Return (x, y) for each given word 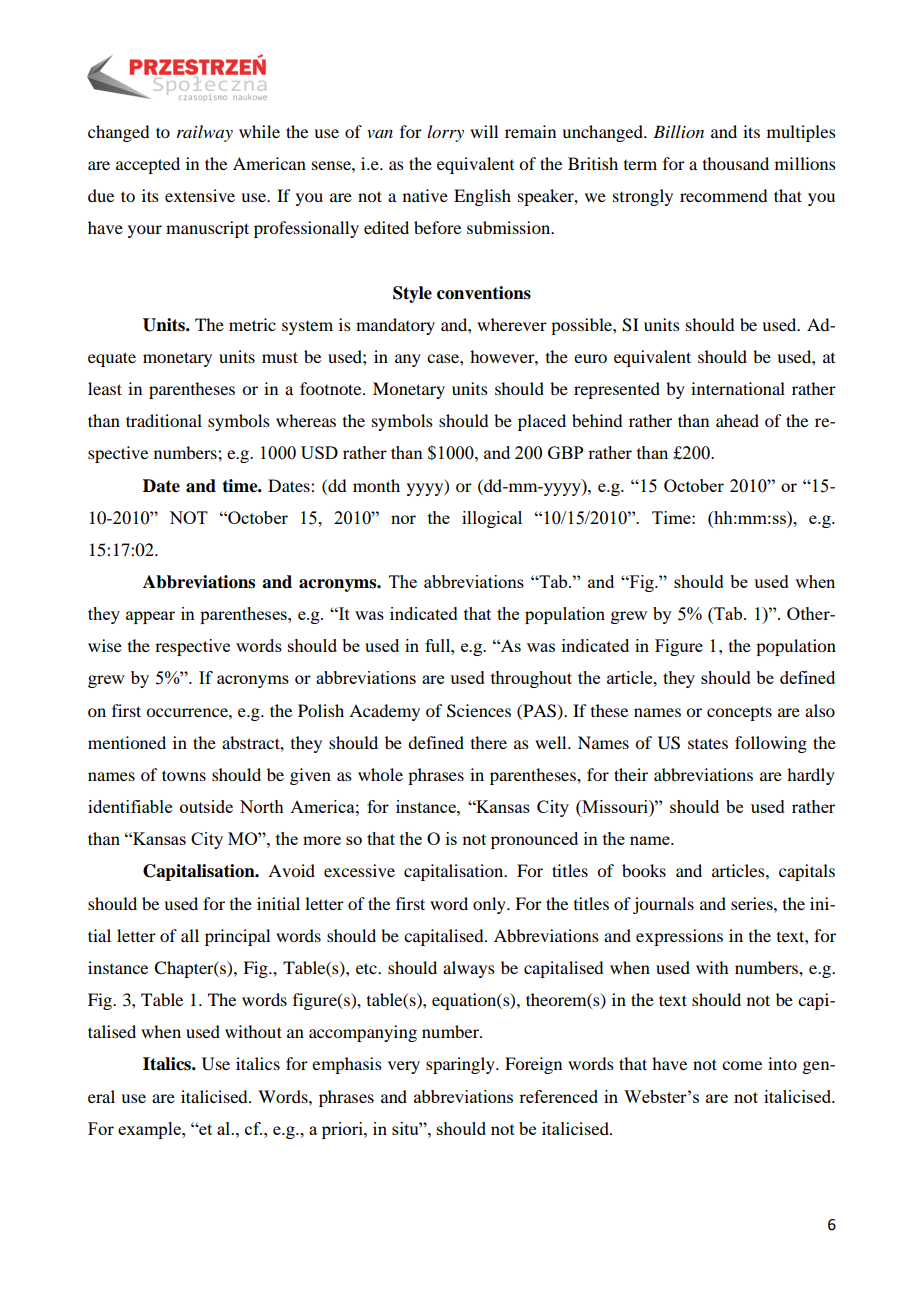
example (150, 1130)
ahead (737, 420)
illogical (492, 519)
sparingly (461, 1065)
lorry (445, 133)
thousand (736, 163)
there (489, 742)
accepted (148, 165)
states (708, 743)
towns (184, 775)
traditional (164, 420)
